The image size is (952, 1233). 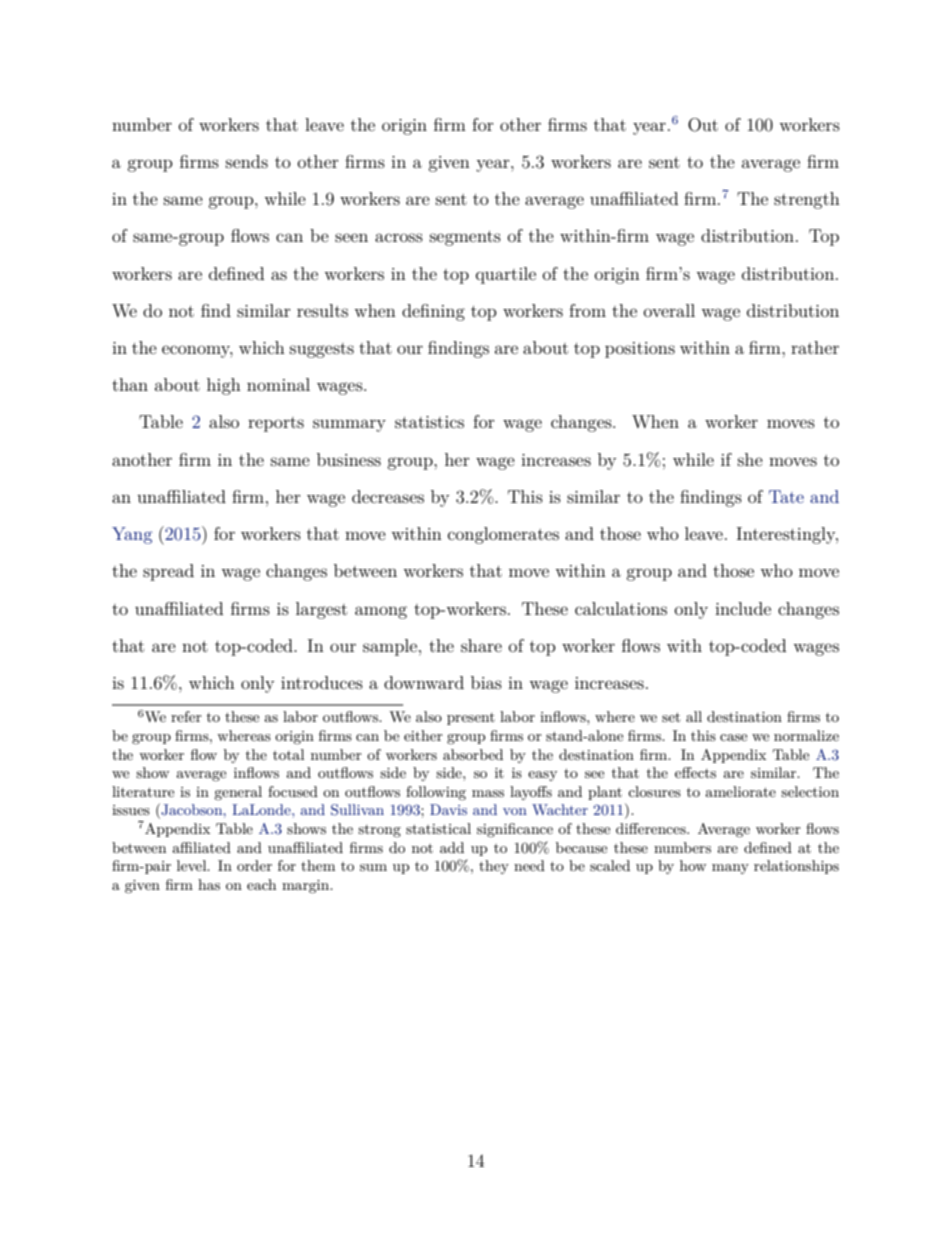 What do you see at coordinates (481, 645) in the screenshot?
I see `share` at bounding box center [481, 645].
